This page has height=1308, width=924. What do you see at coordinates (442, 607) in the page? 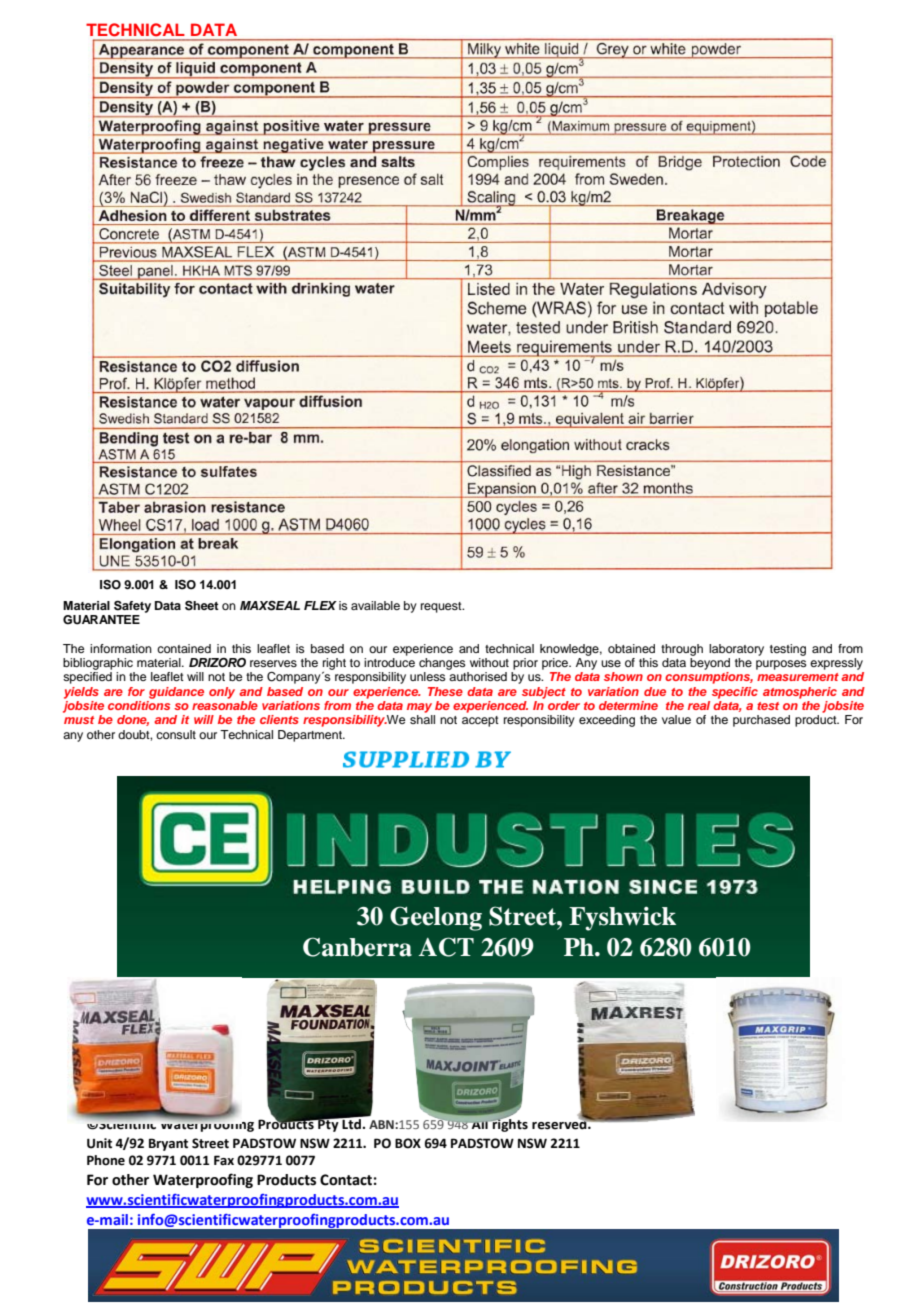
I see `request` at bounding box center [442, 607].
